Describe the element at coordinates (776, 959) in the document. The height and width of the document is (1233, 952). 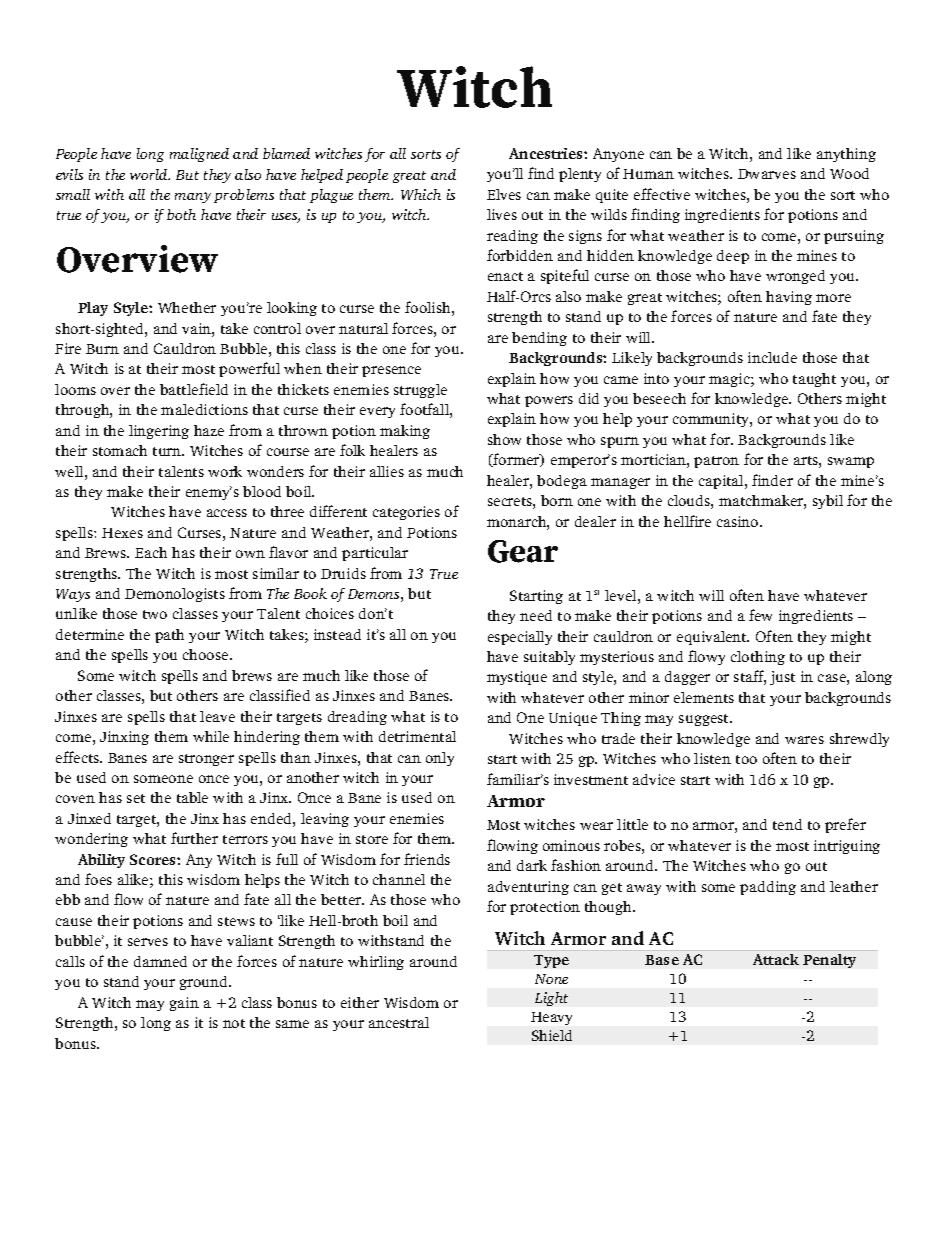
I see `Attack` at that location.
